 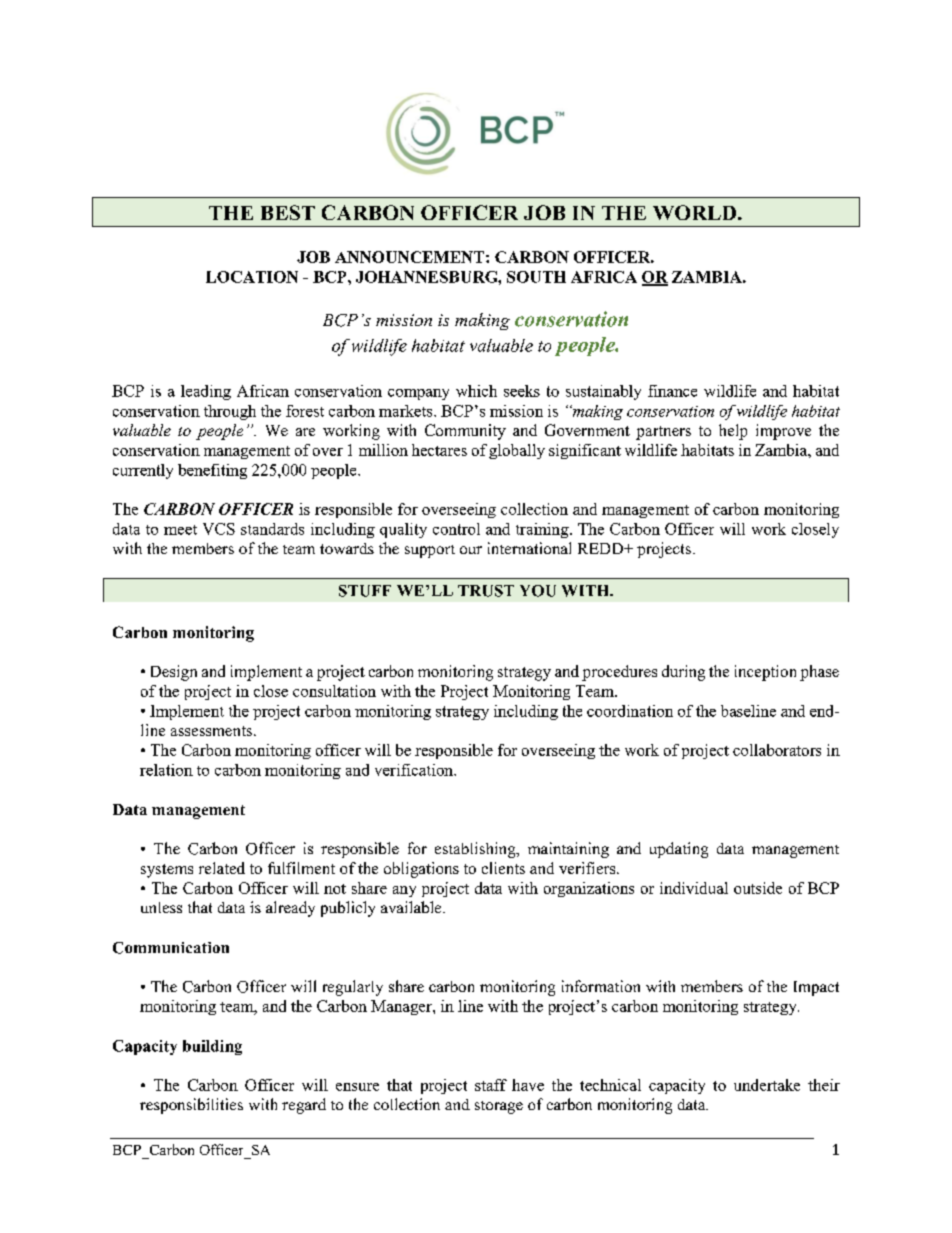 What do you see at coordinates (601, 548) in the image?
I see `REDD` at bounding box center [601, 548].
